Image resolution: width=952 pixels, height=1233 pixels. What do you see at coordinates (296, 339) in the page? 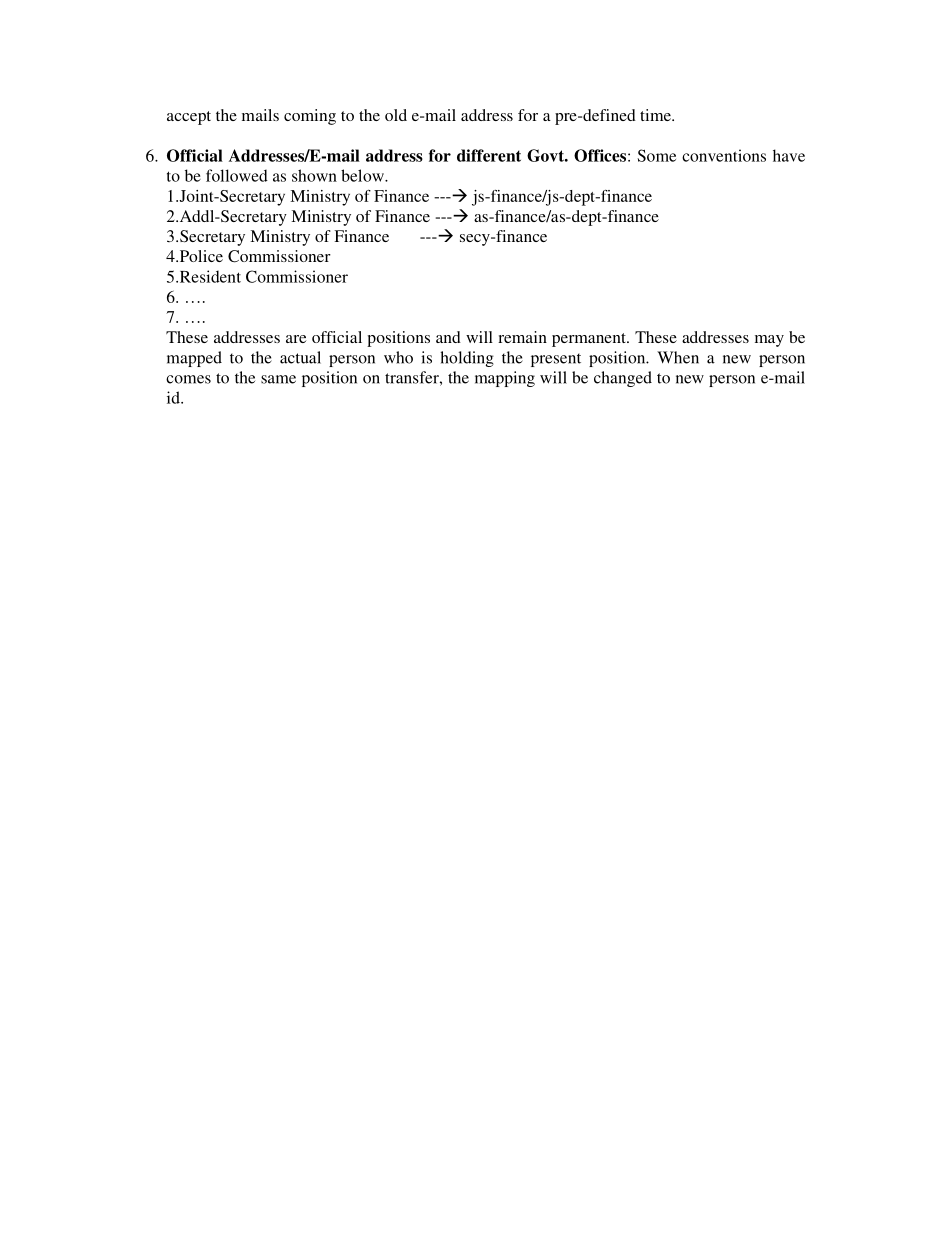
I see `are` at bounding box center [296, 339].
